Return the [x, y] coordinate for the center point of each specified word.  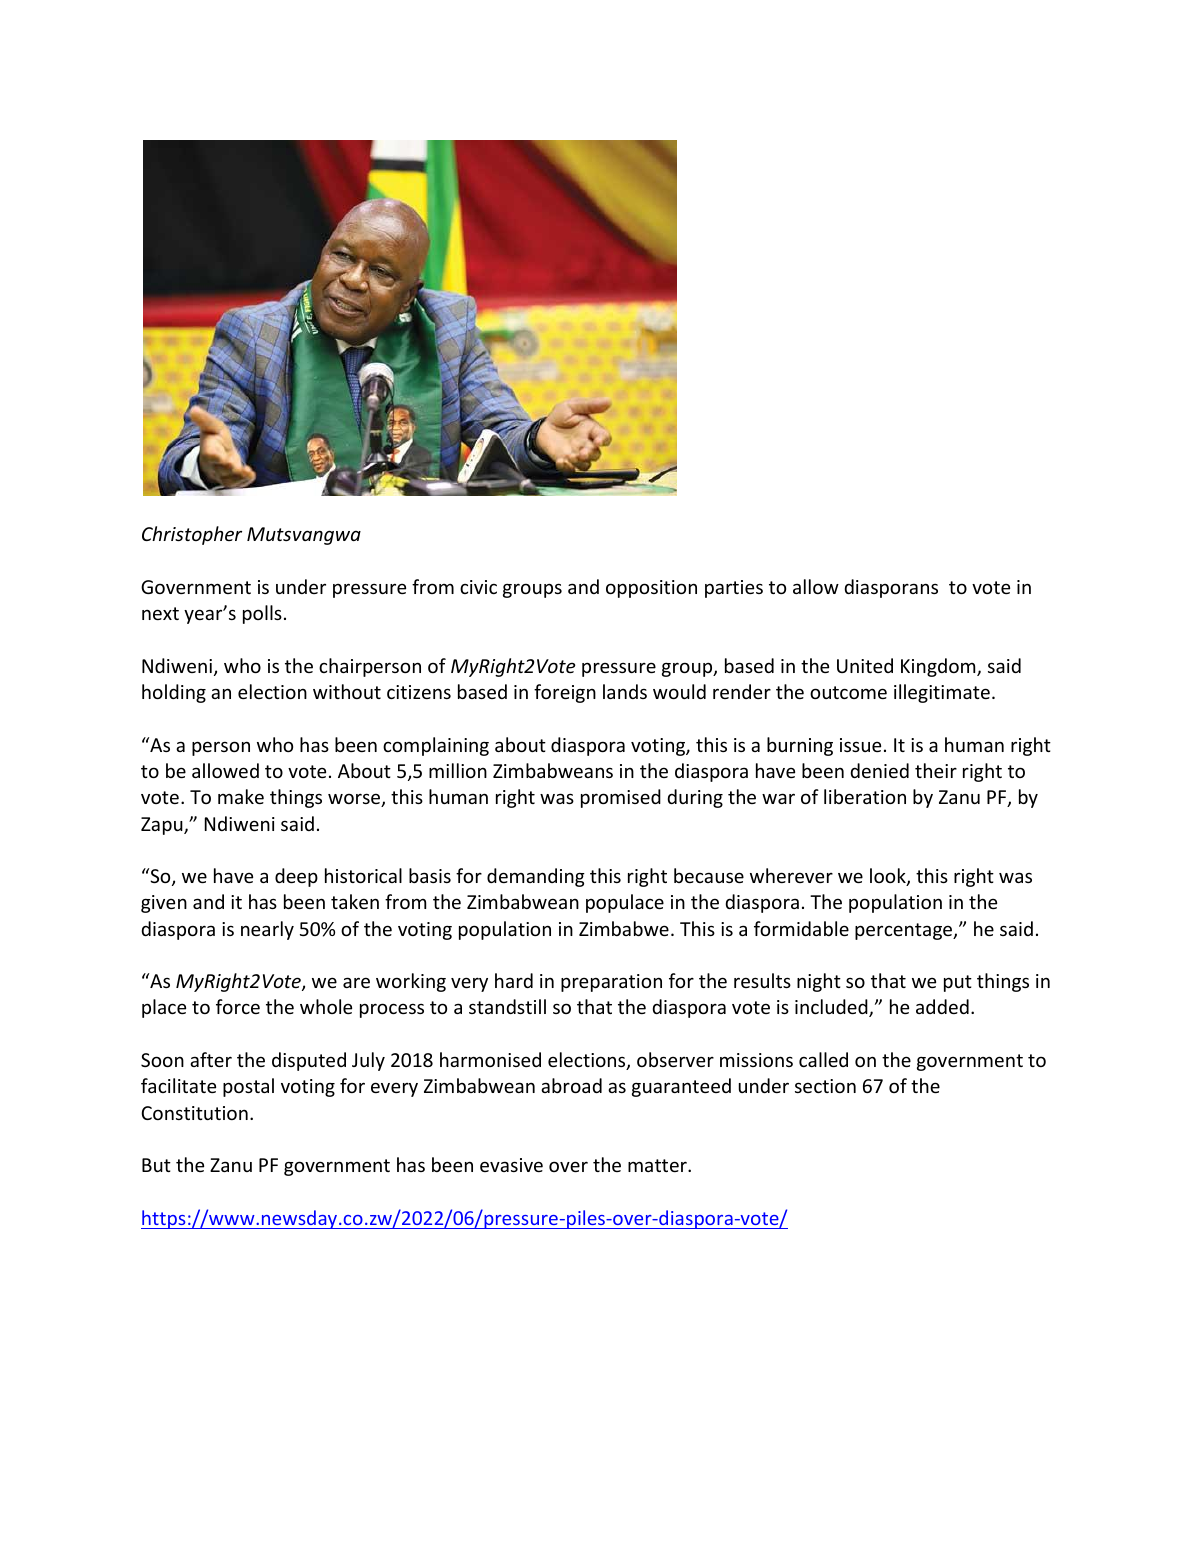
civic [478, 587]
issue [860, 745]
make [241, 796]
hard [514, 980]
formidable [801, 928]
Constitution [194, 1113]
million [458, 770]
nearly [267, 930]
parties [734, 589]
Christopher [192, 535]
